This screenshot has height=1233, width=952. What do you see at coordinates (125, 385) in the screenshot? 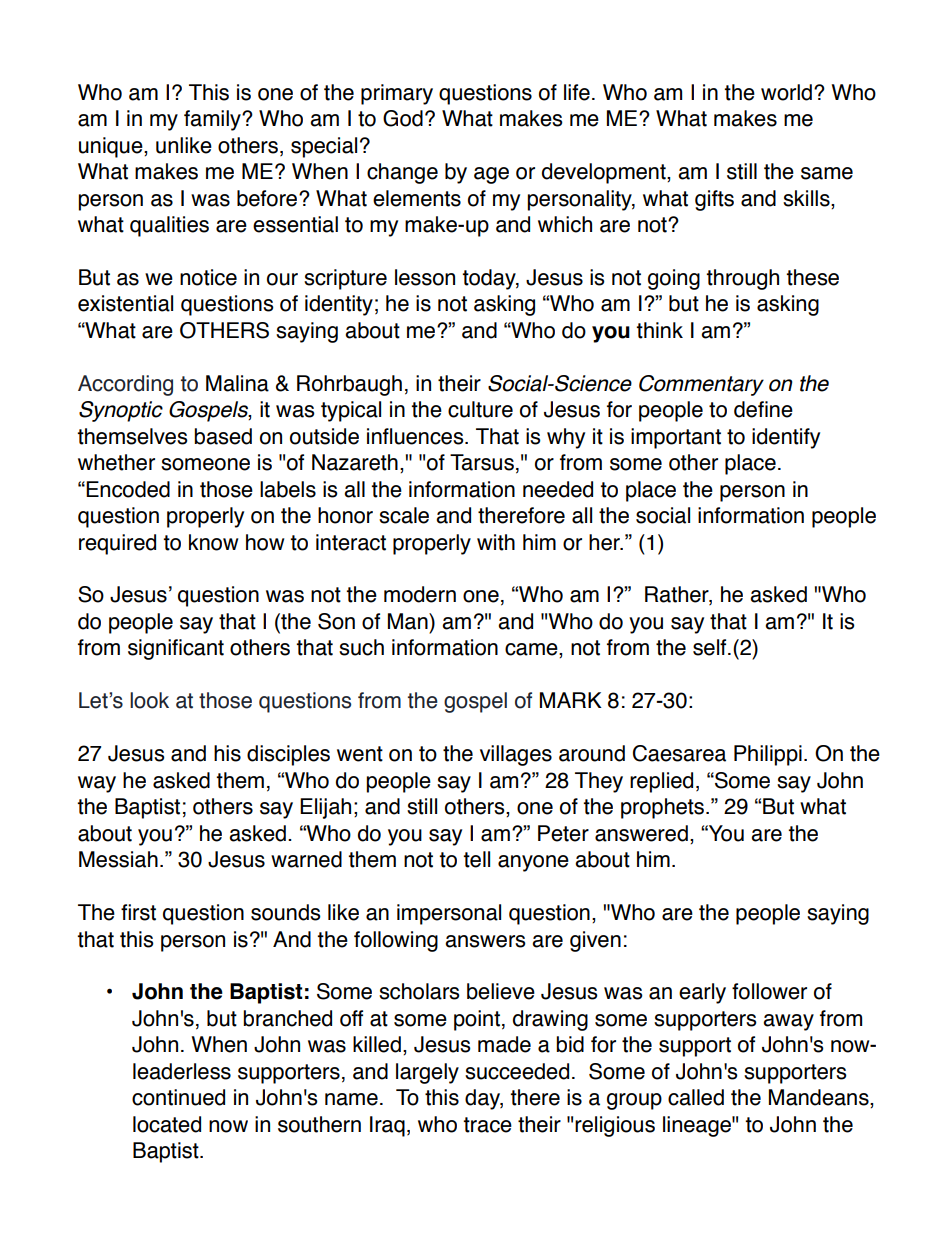
I see `According` at bounding box center [125, 385].
